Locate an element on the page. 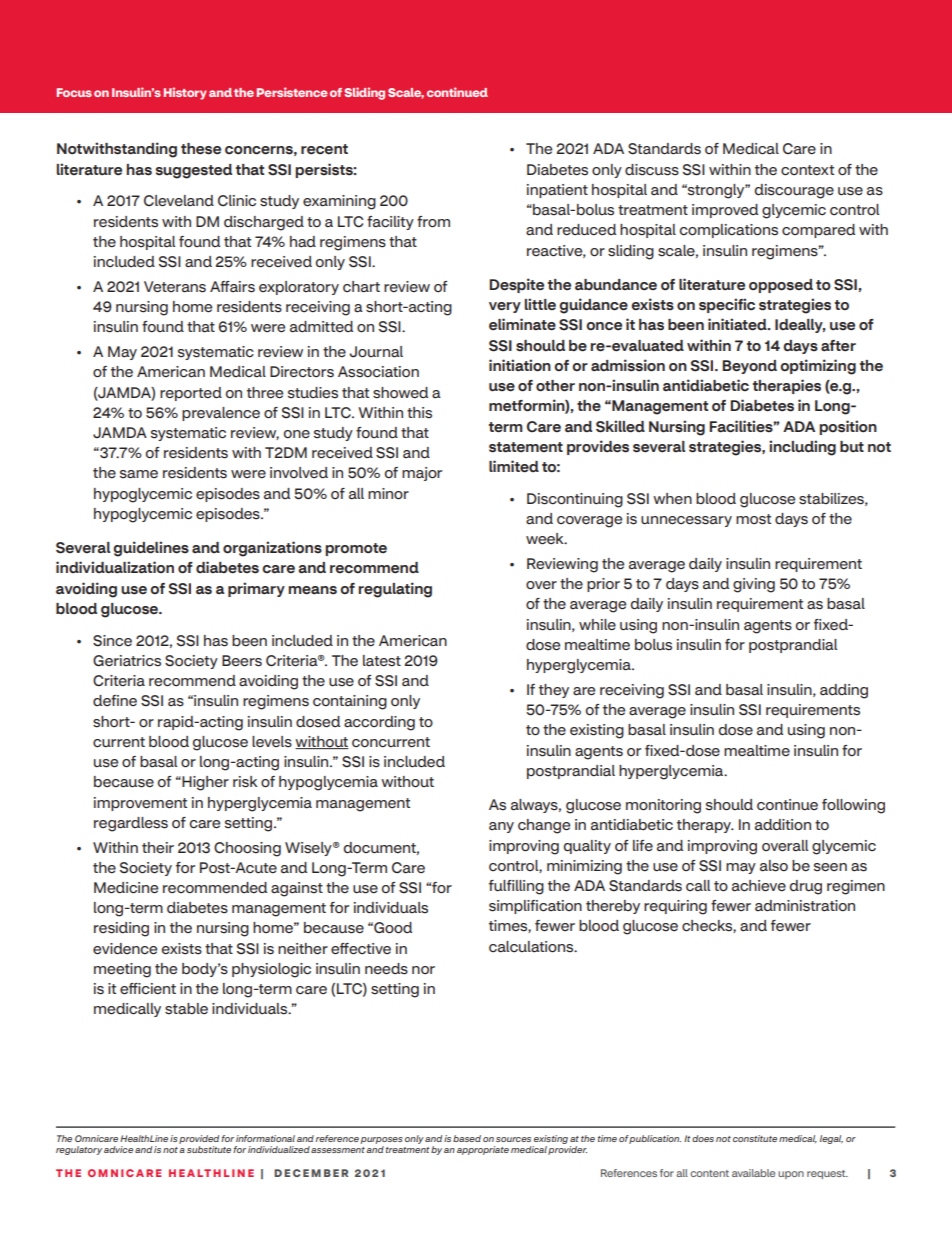  latest is located at coordinates (382, 661).
